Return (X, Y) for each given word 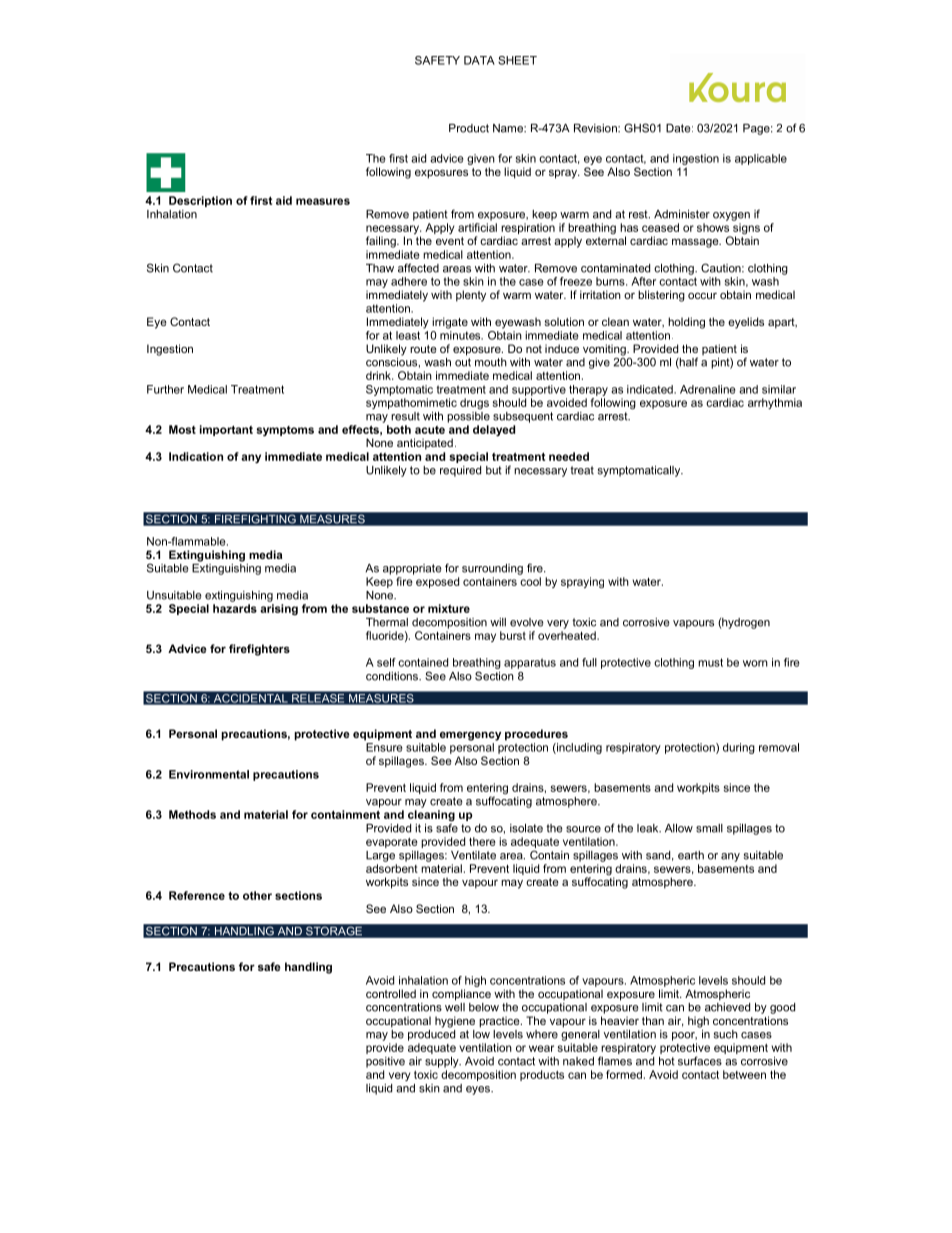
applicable (761, 159)
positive (385, 1062)
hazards (235, 608)
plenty (471, 296)
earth (691, 855)
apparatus (530, 663)
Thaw (380, 268)
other (257, 895)
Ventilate (473, 855)
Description (200, 201)
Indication (196, 456)
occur (702, 295)
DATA (479, 60)
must (710, 662)
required (460, 471)
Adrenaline (708, 389)
